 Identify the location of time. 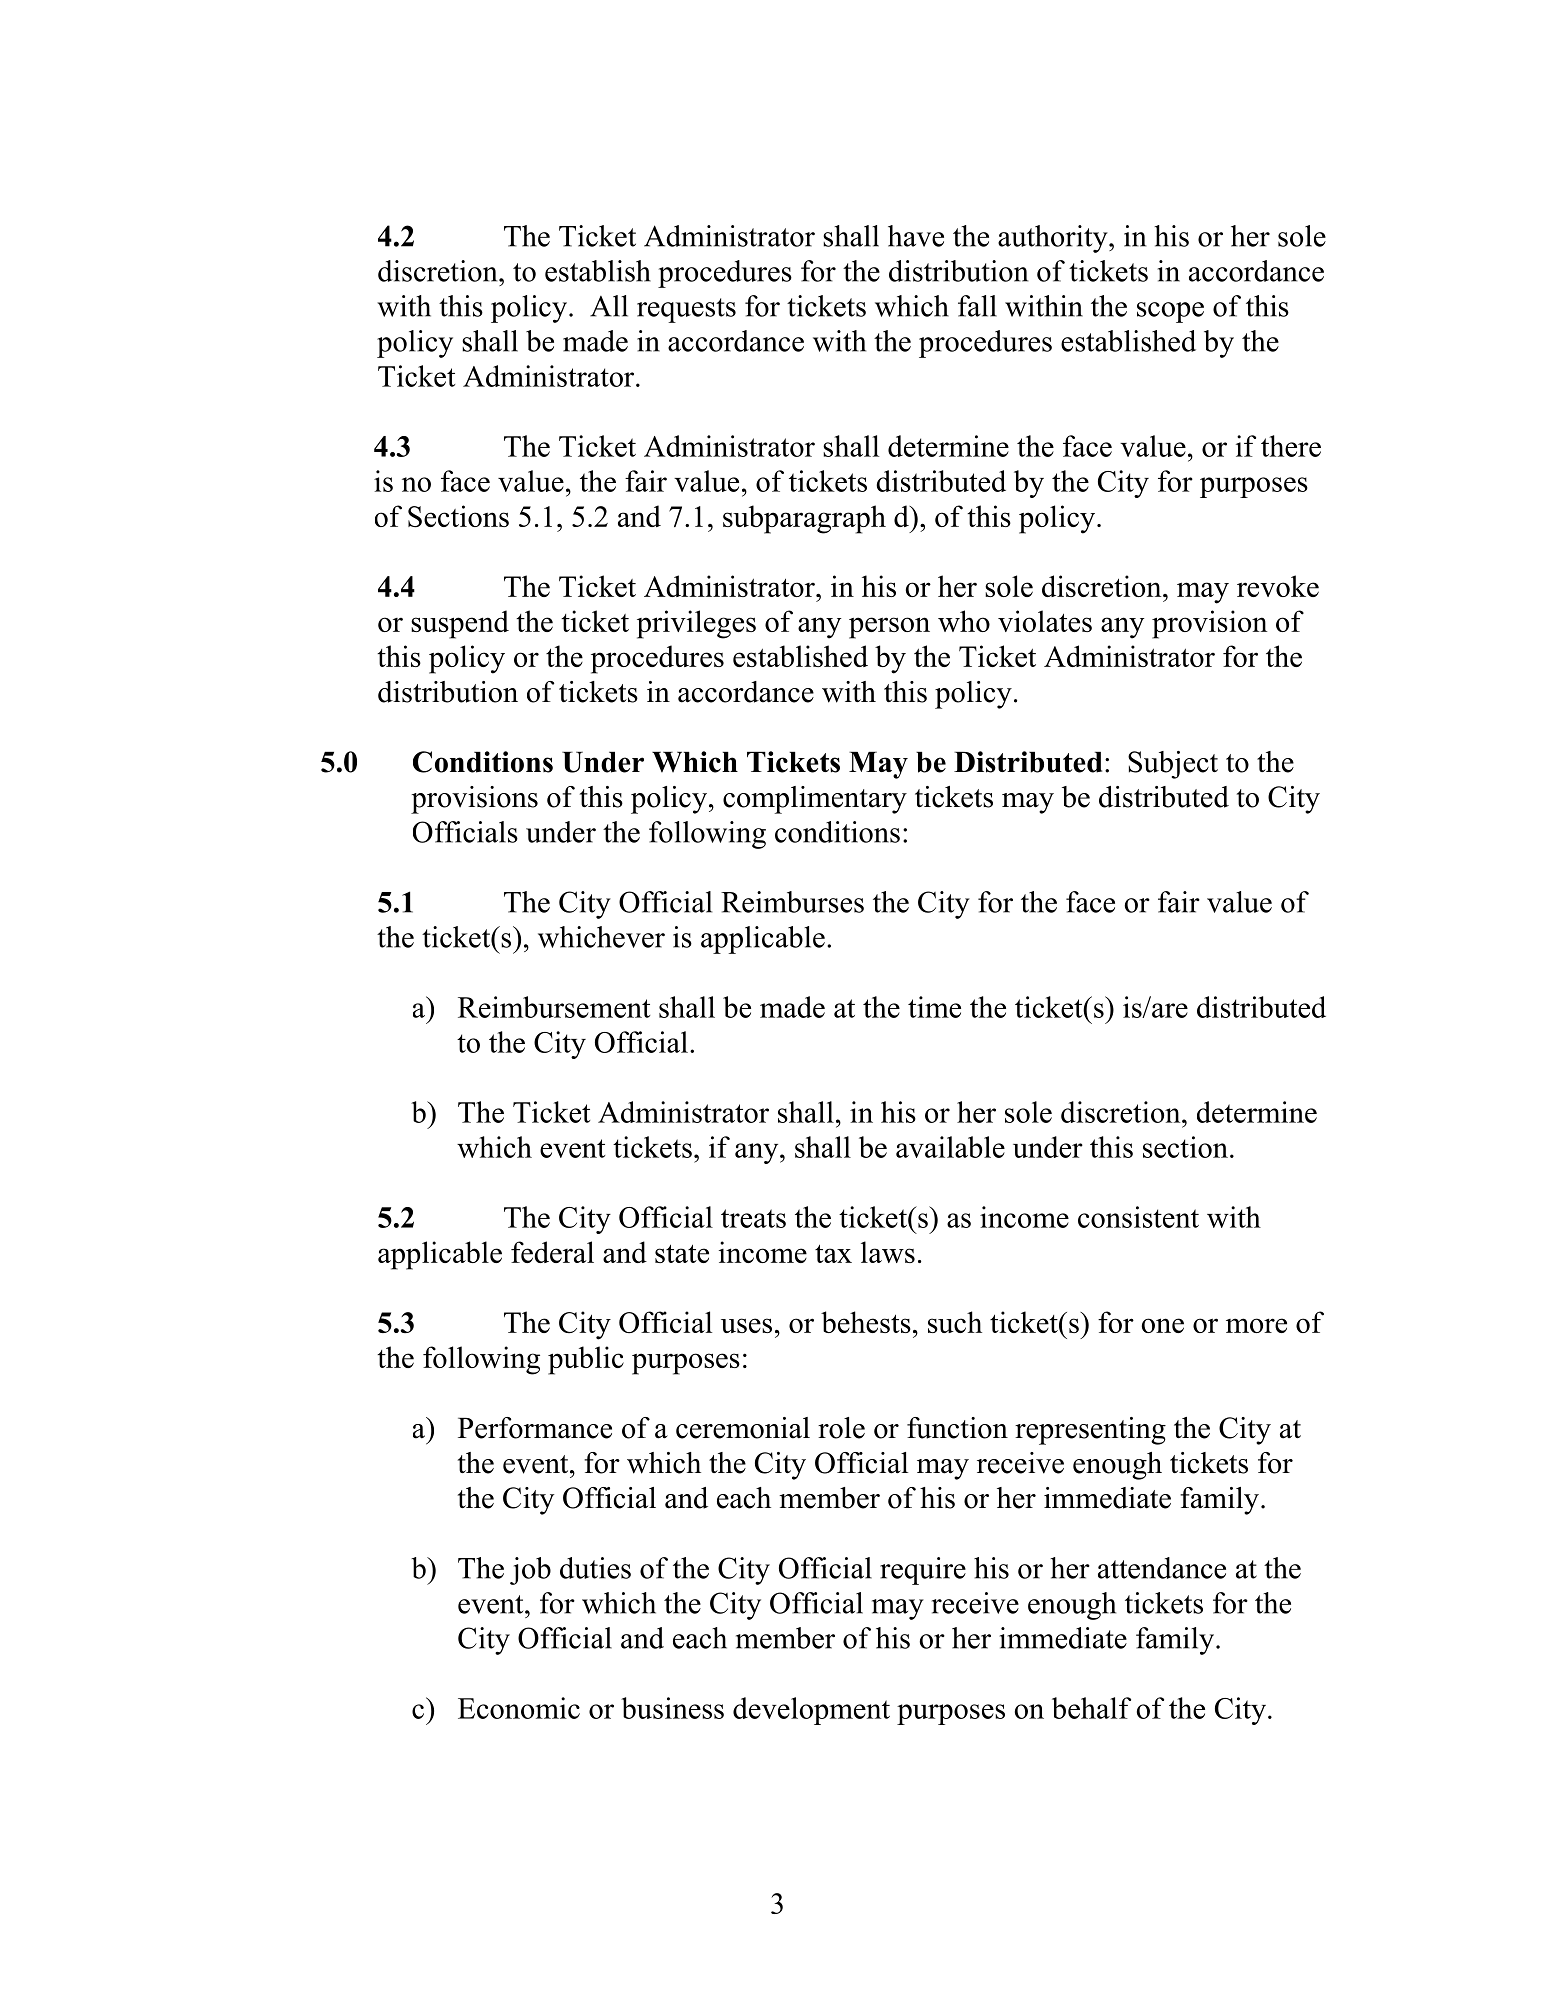
(934, 1007).
